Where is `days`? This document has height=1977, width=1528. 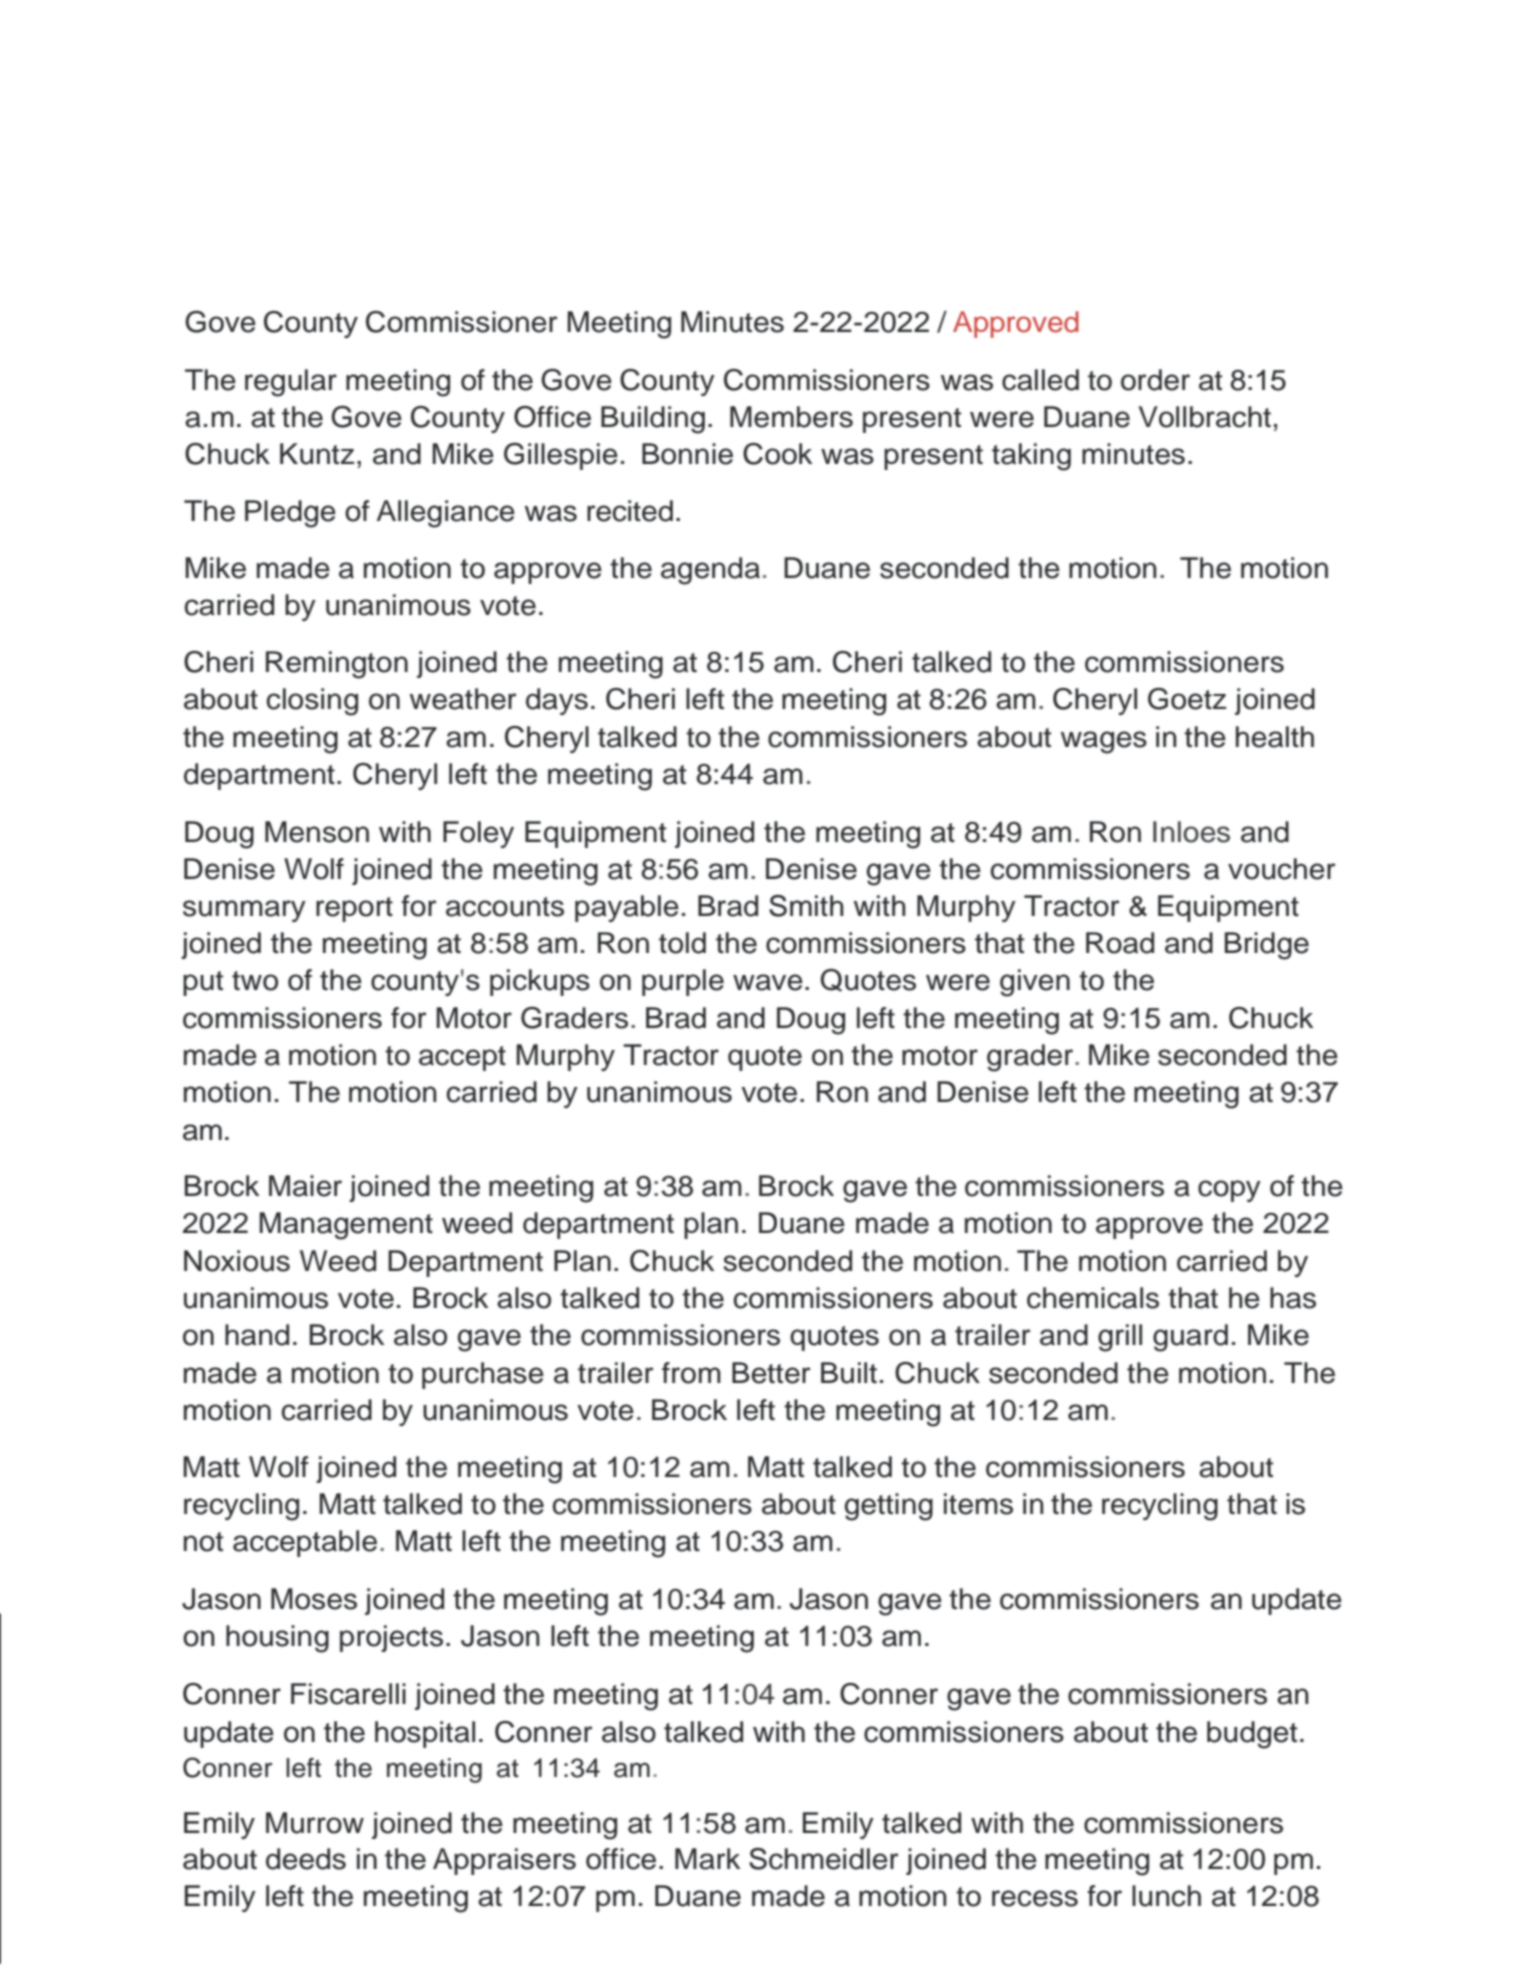
days is located at coordinates (557, 701).
